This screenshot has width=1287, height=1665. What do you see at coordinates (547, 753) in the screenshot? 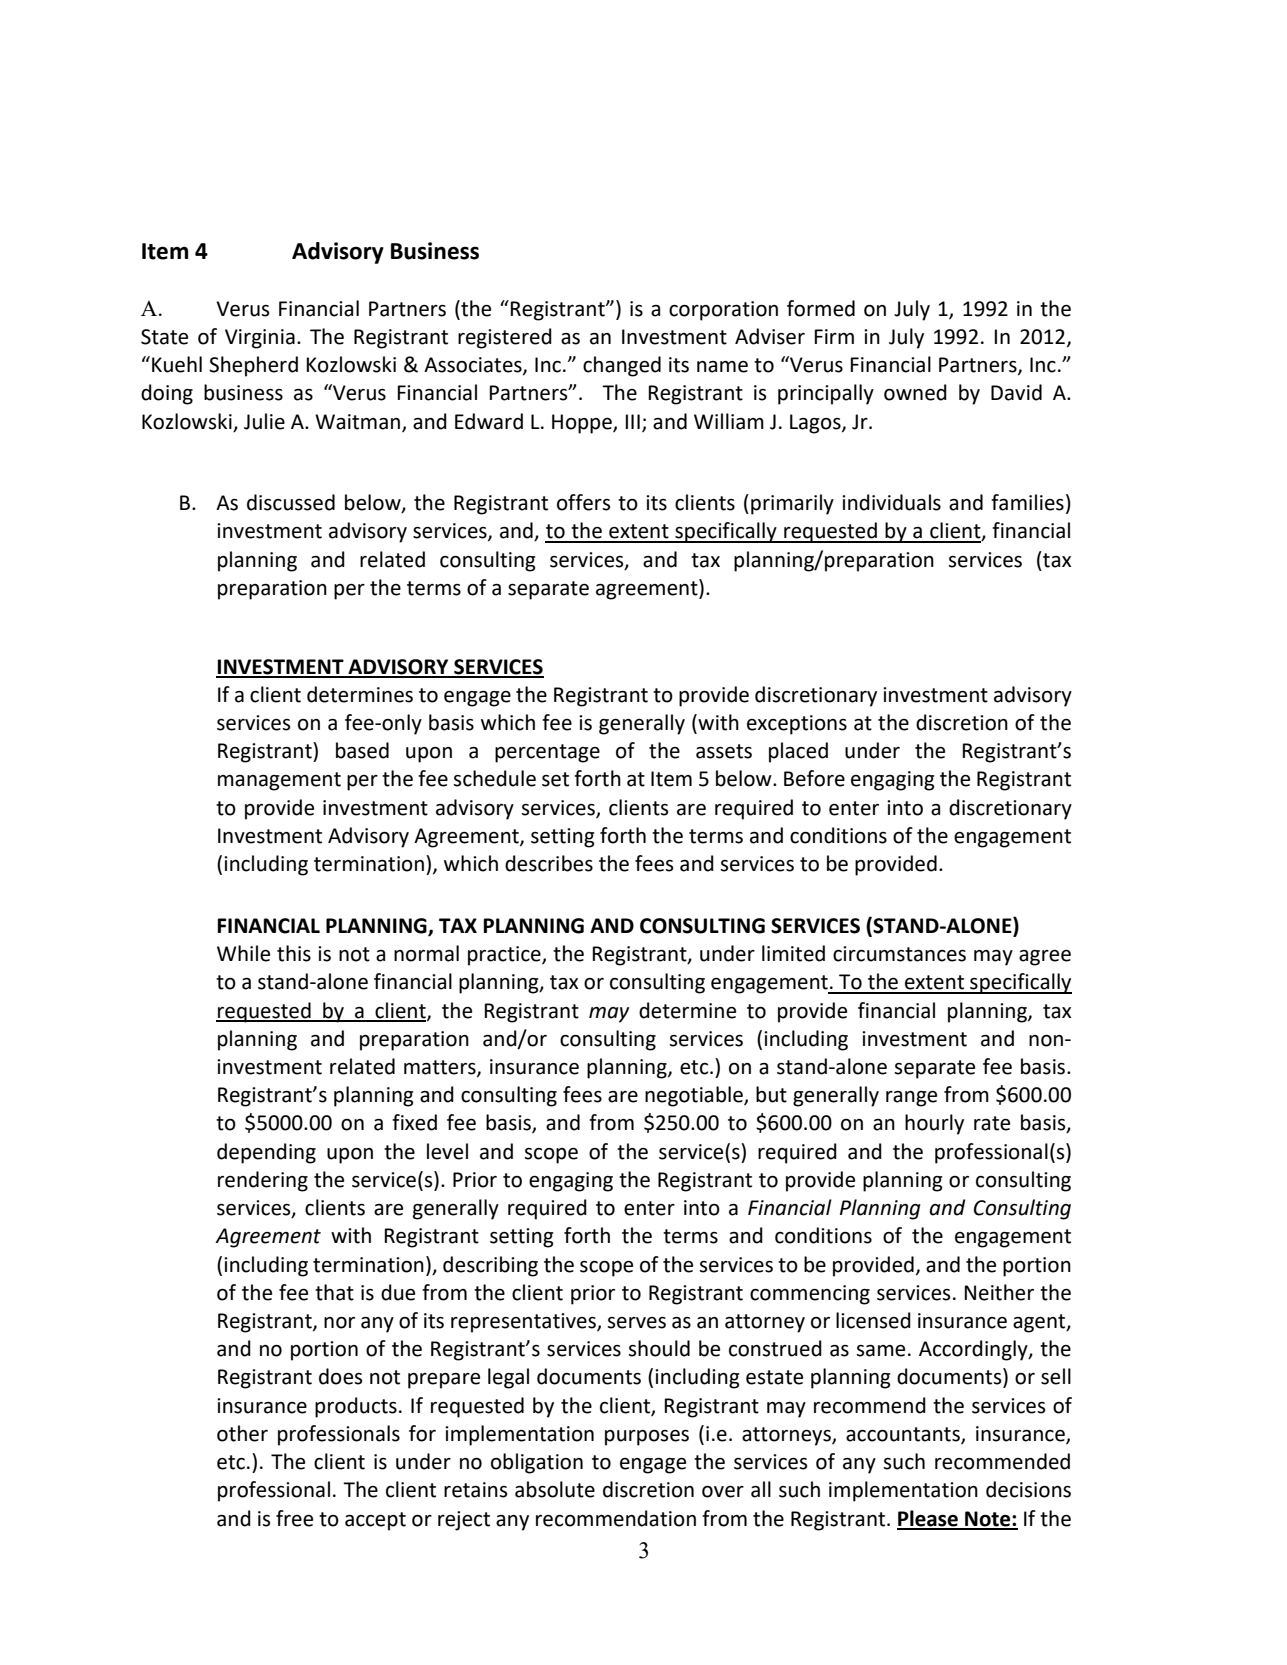
I see `percentage` at bounding box center [547, 753].
